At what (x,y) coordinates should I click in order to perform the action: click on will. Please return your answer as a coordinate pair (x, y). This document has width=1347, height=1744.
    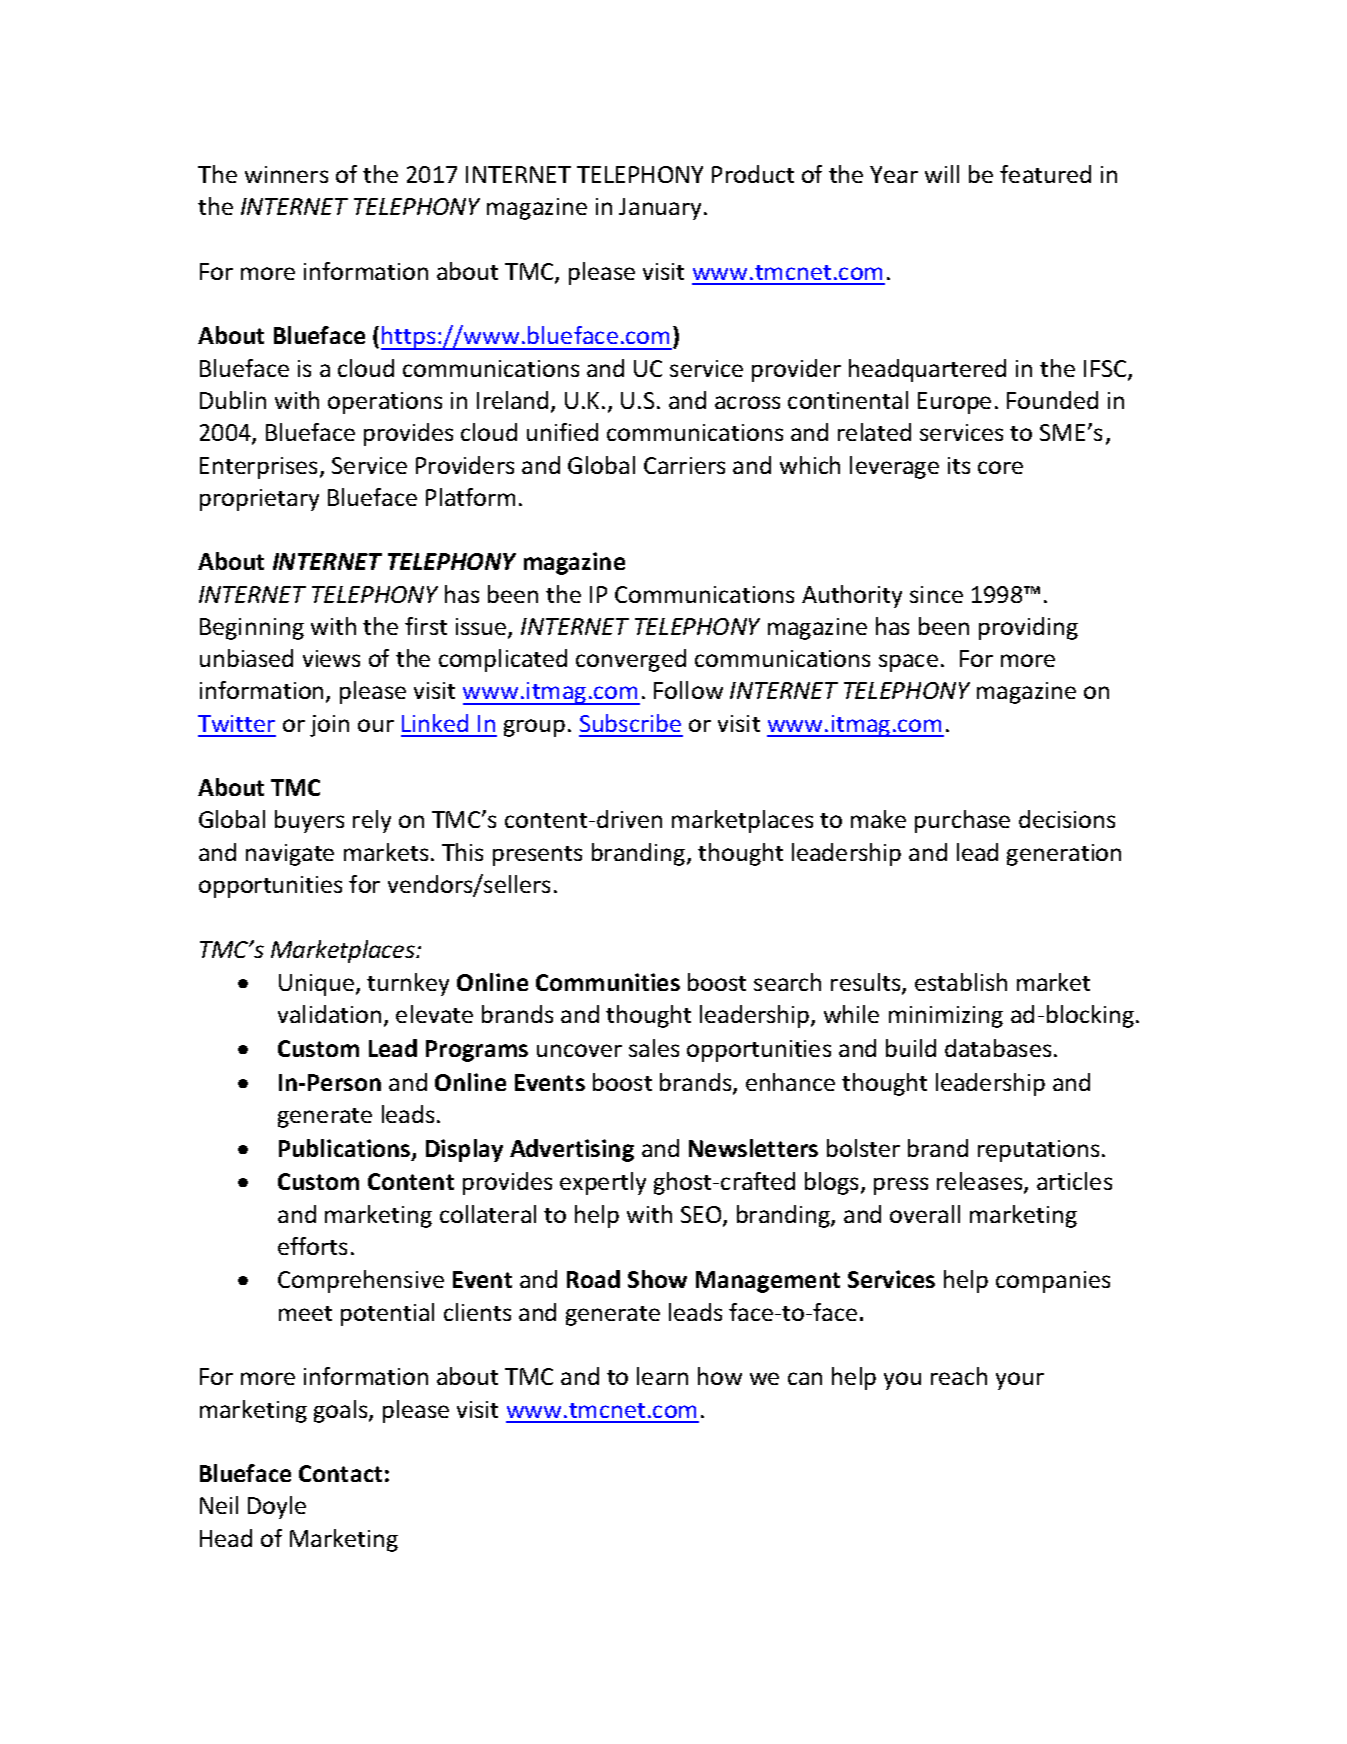
    Looking at the image, I should click on (942, 174).
